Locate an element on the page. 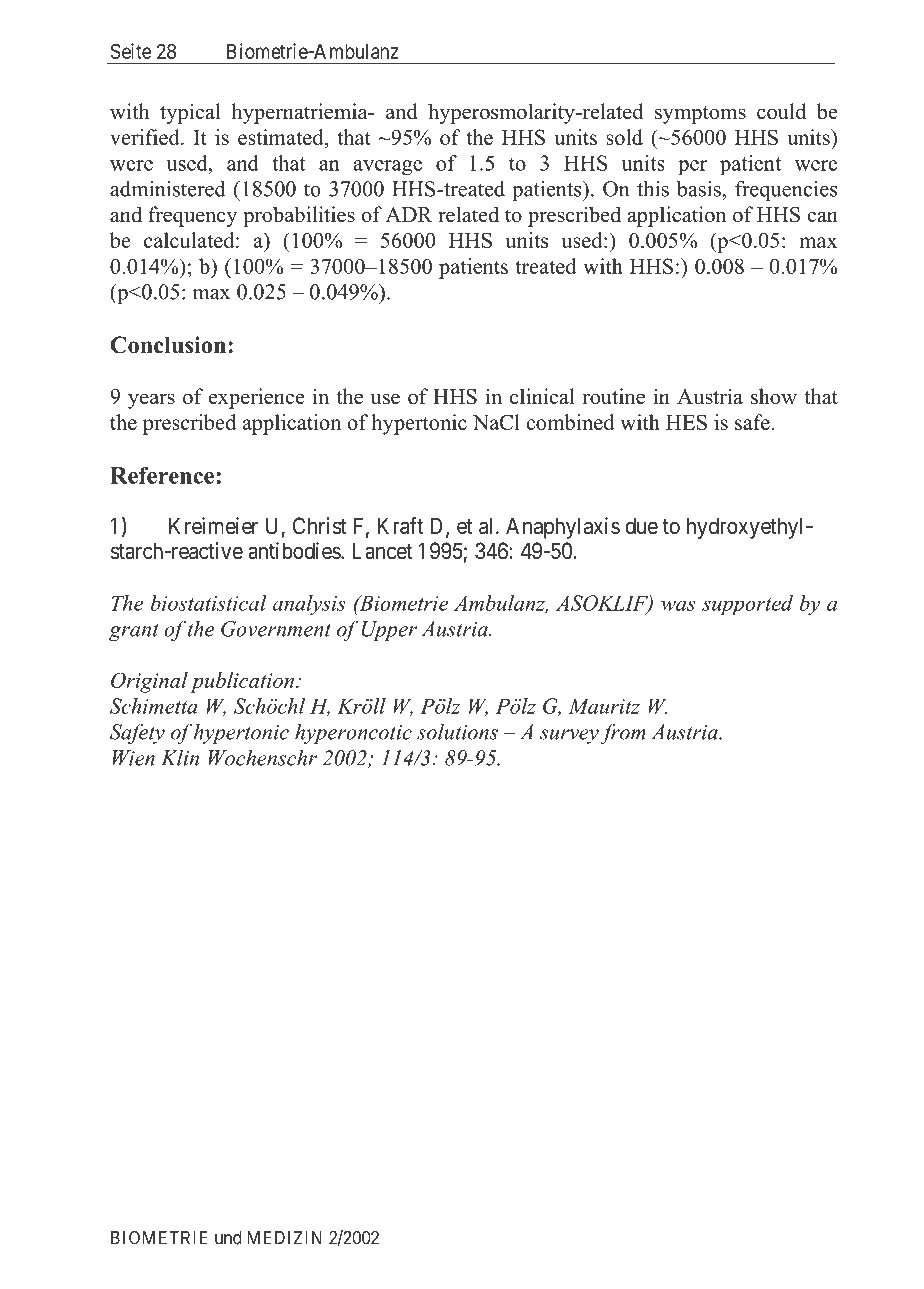 This page has width=924, height=1289. survey is located at coordinates (569, 736).
